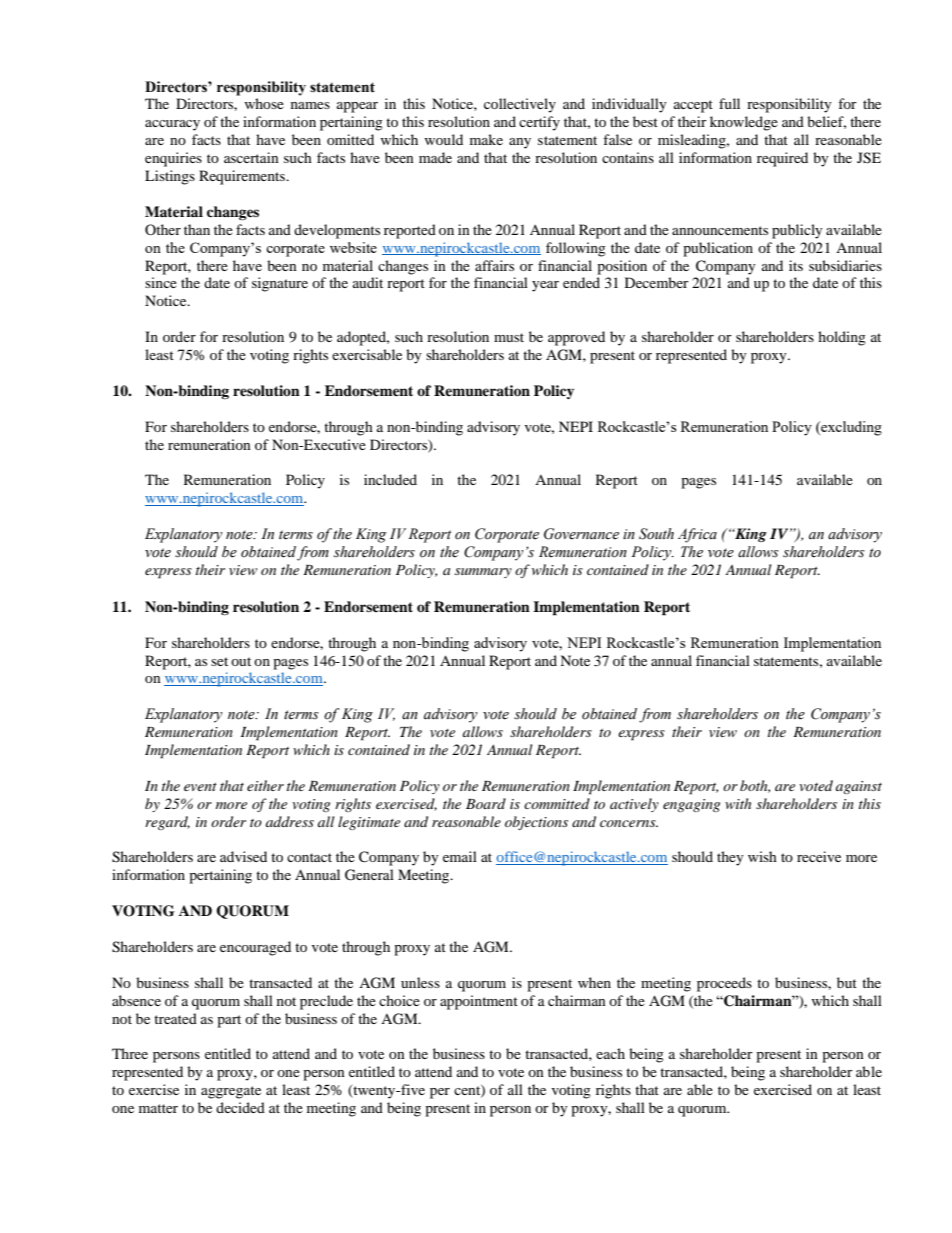 The height and width of the document is (1233, 952). What do you see at coordinates (231, 1092) in the document?
I see `aggregate` at bounding box center [231, 1092].
